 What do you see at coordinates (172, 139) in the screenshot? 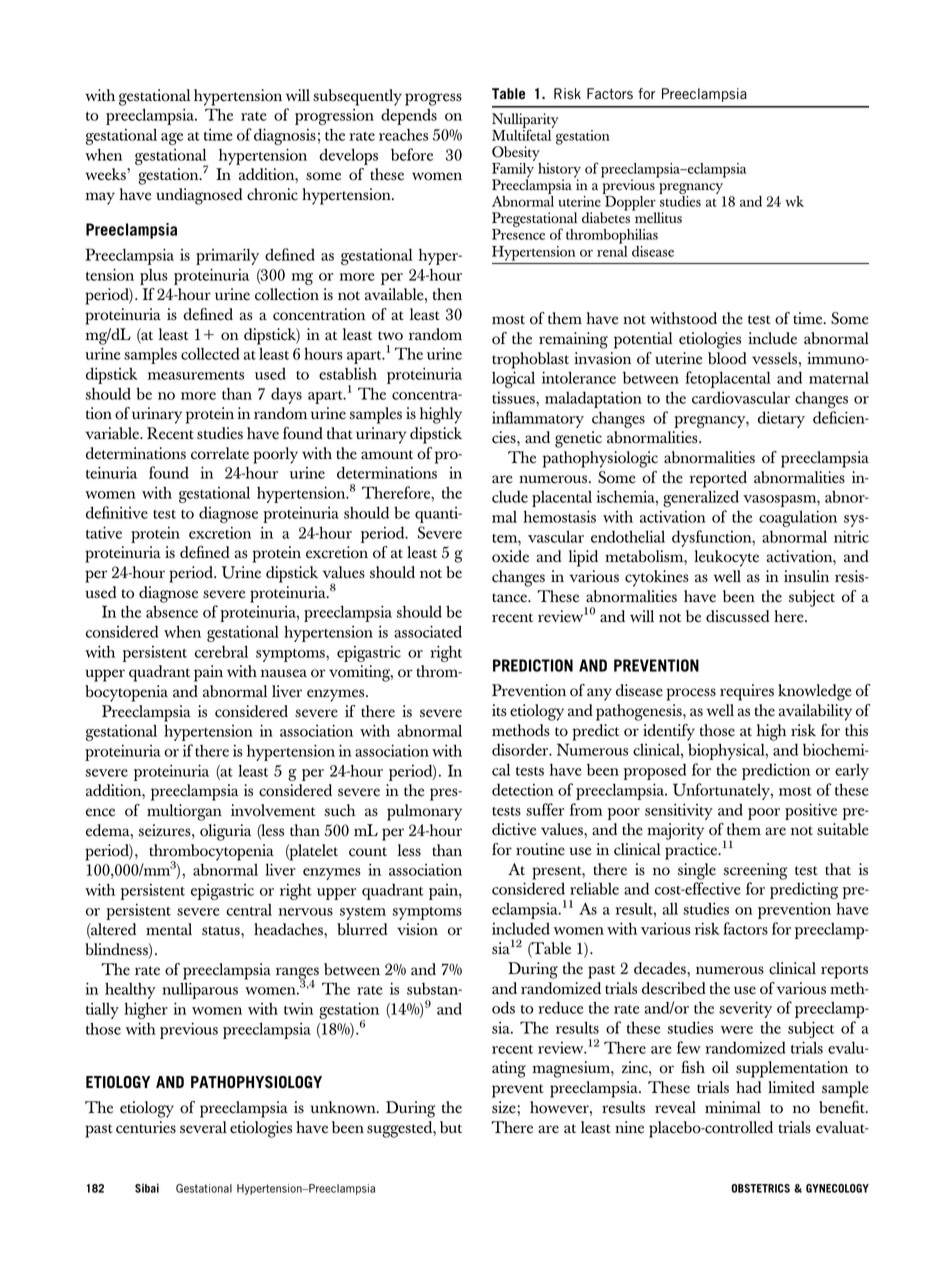
I see `age` at bounding box center [172, 139].
